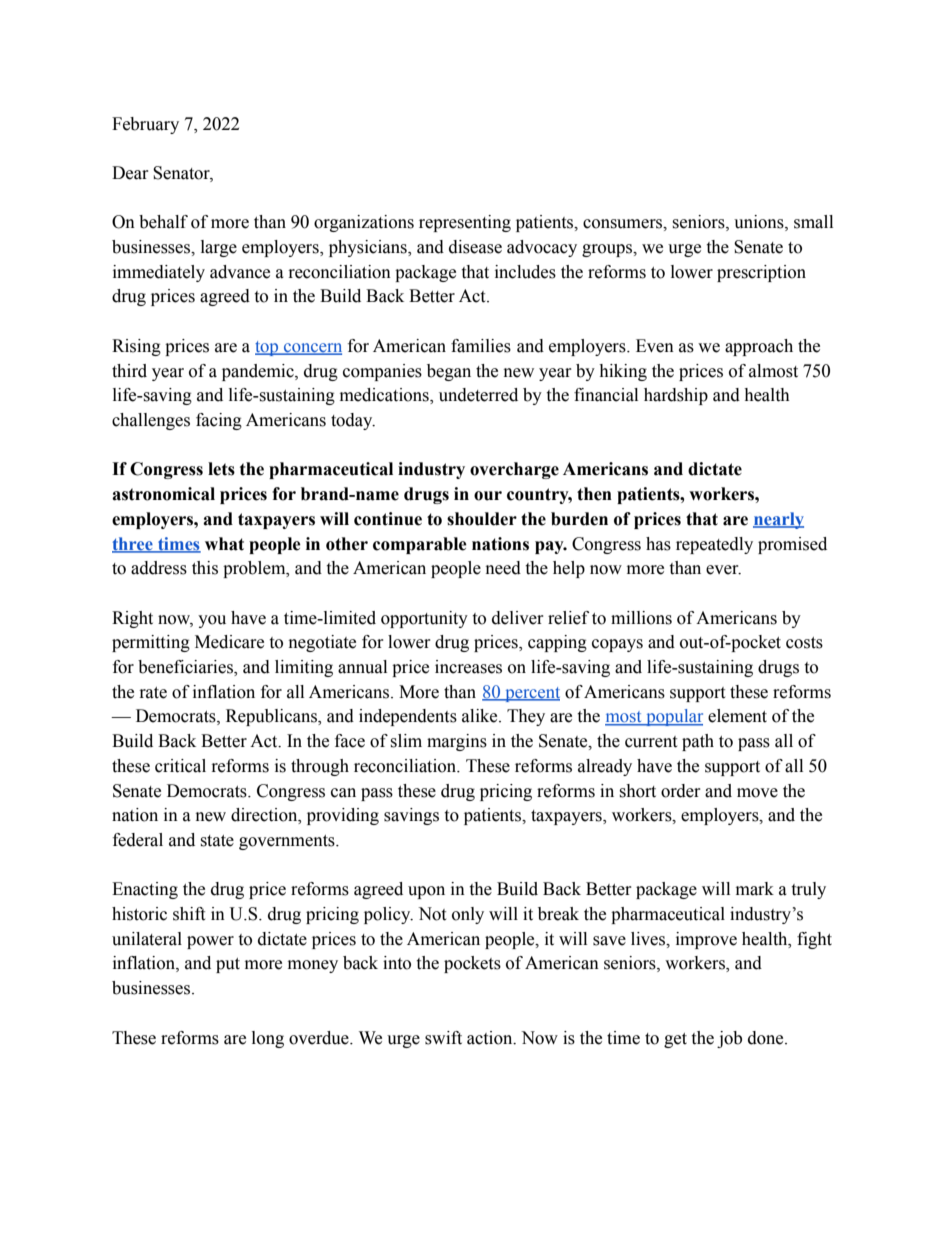 This document has height=1233, width=952. What do you see at coordinates (723, 570) in the document?
I see `ever` at bounding box center [723, 570].
